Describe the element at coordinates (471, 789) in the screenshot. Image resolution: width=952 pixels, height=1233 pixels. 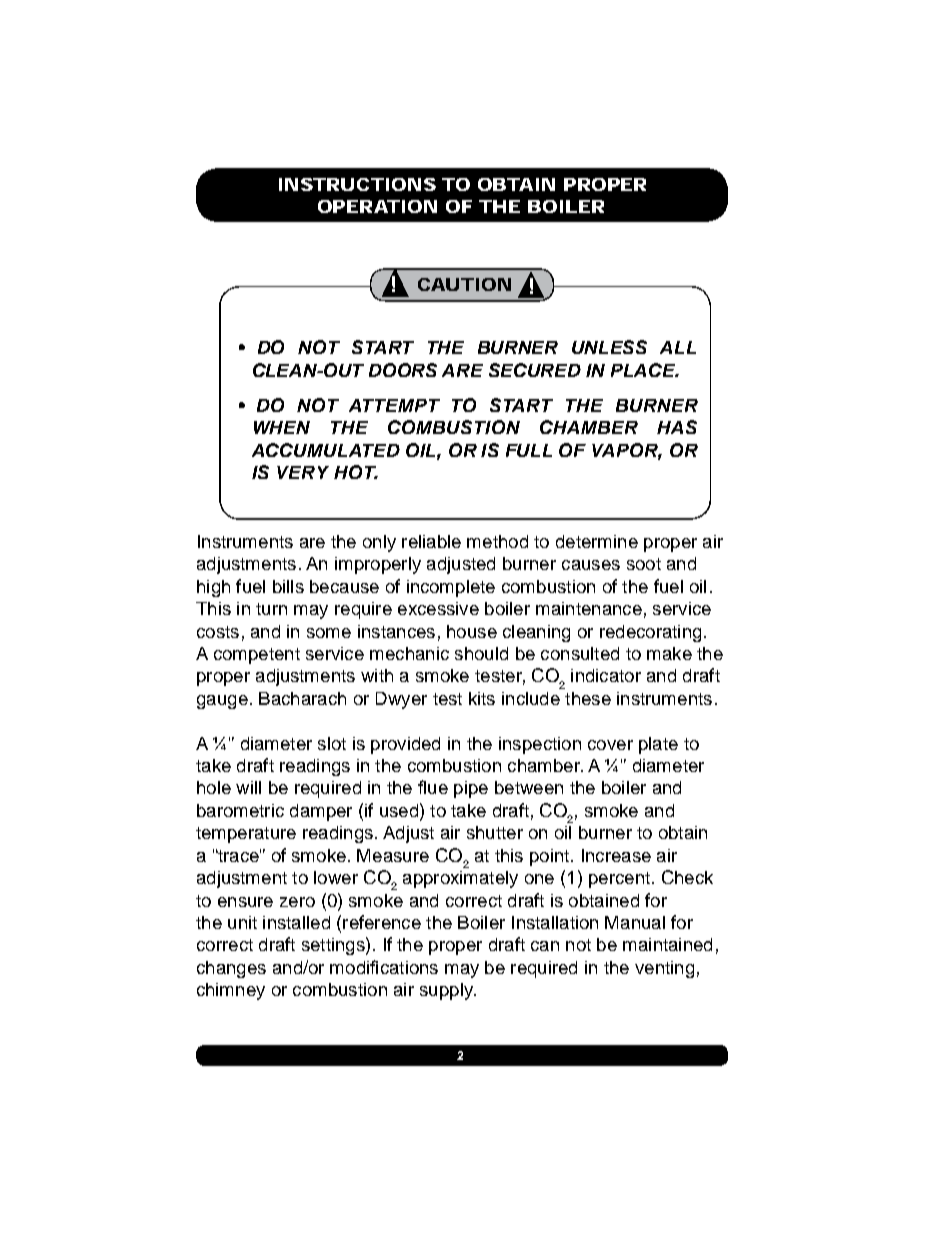
I see `pipe` at that location.
